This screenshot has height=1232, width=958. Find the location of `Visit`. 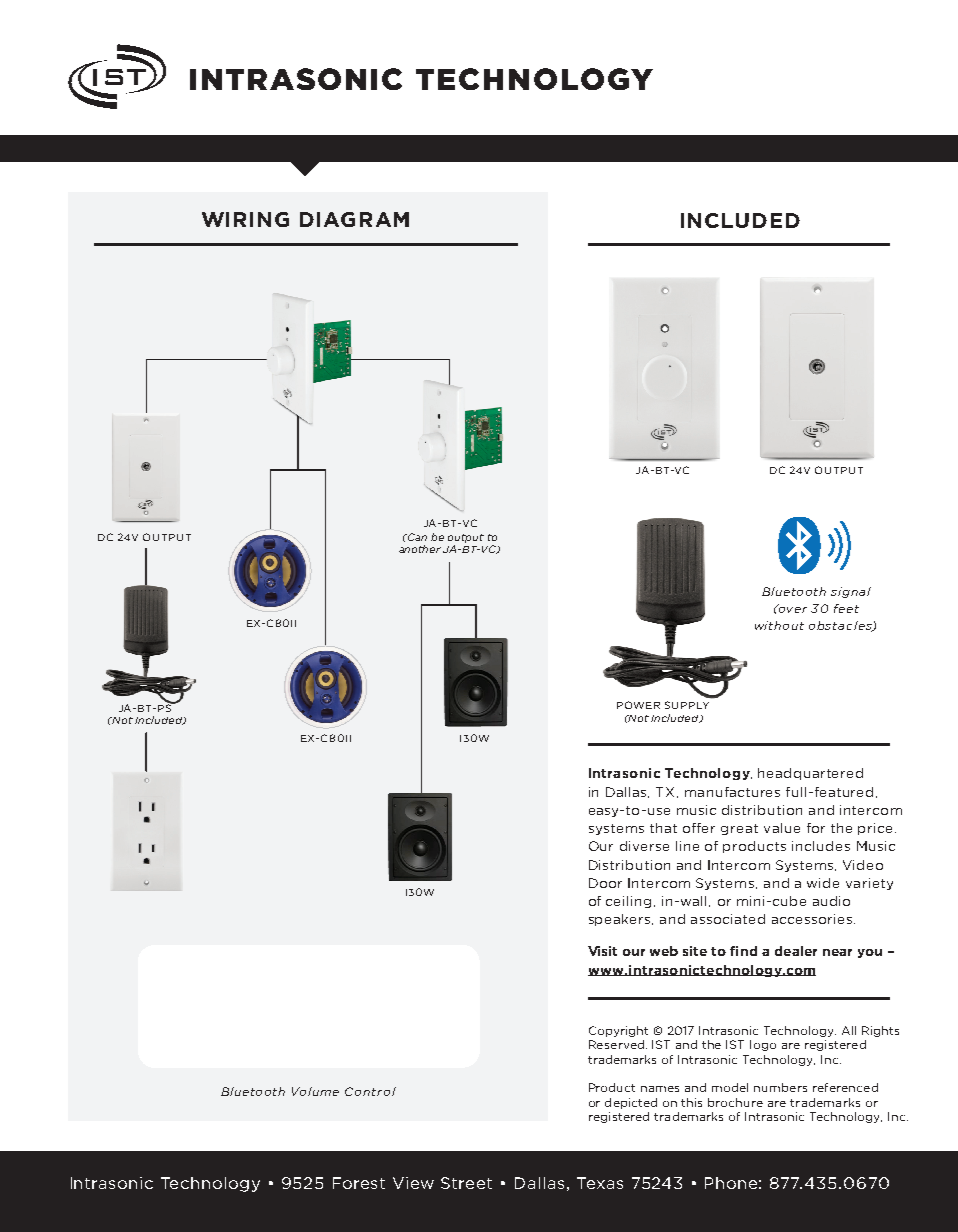

Visit is located at coordinates (602, 951).
